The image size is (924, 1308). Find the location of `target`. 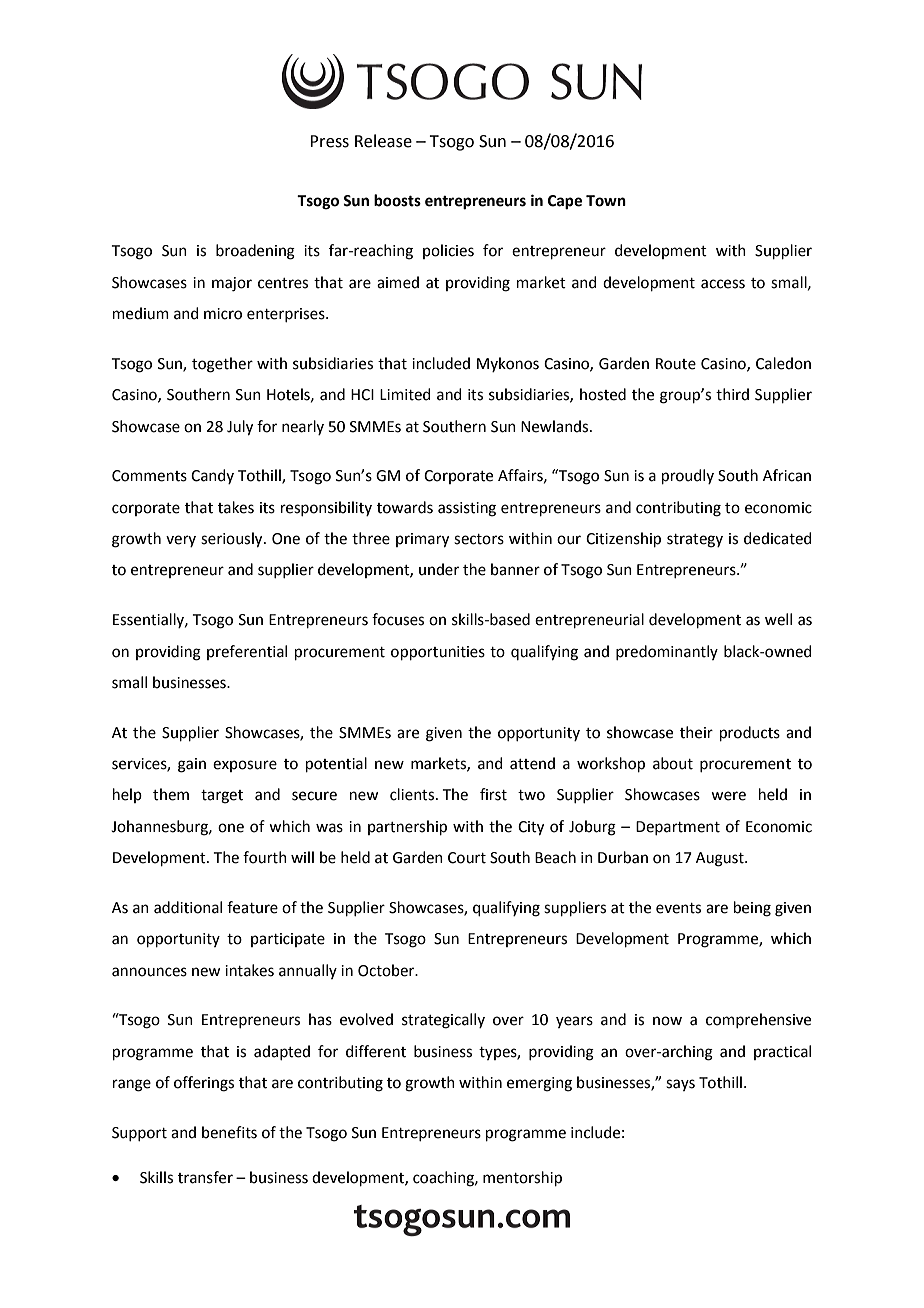

target is located at coordinates (222, 797).
